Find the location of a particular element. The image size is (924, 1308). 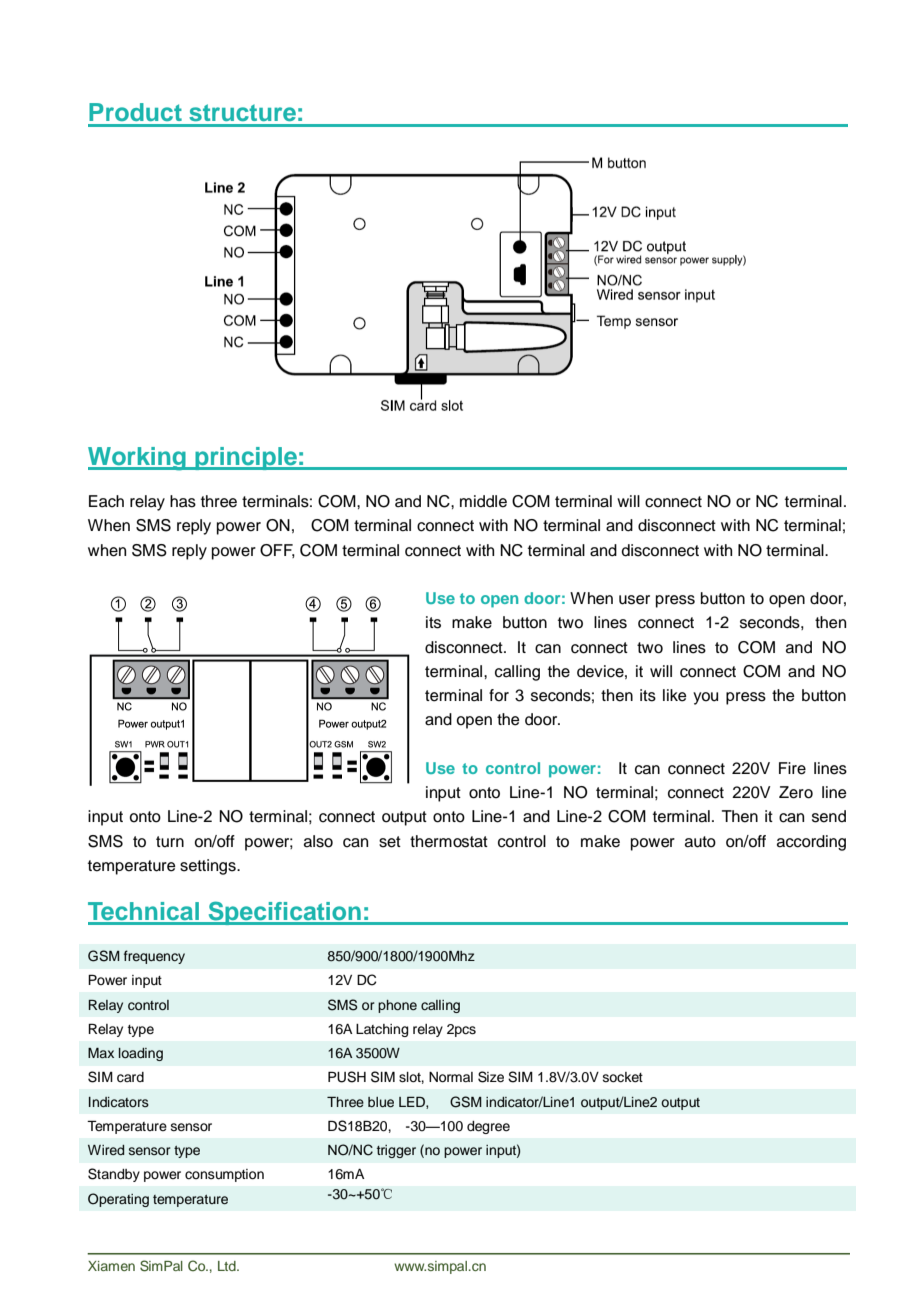

thermostat is located at coordinates (449, 841).
